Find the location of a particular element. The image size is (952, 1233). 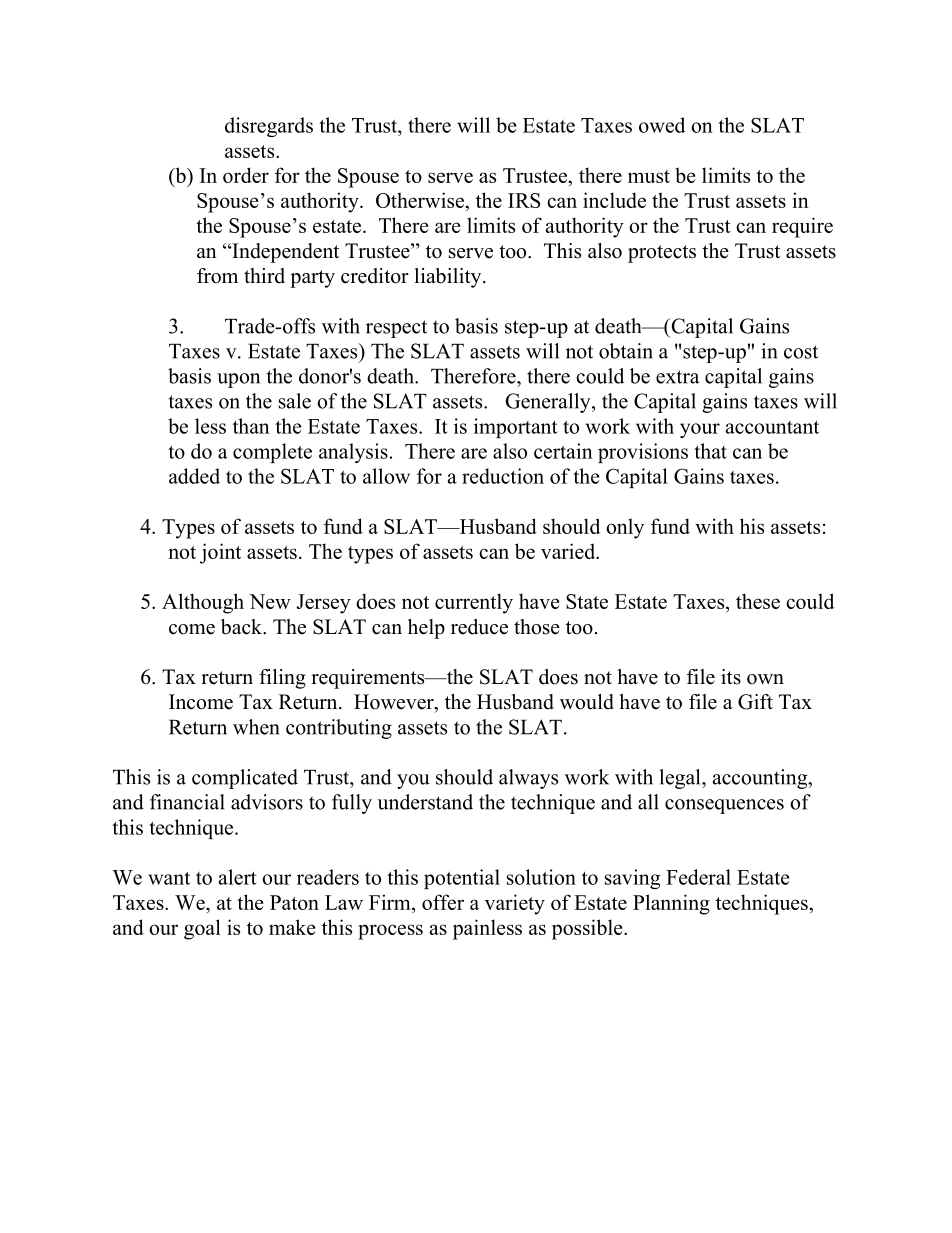

joint is located at coordinates (220, 553).
